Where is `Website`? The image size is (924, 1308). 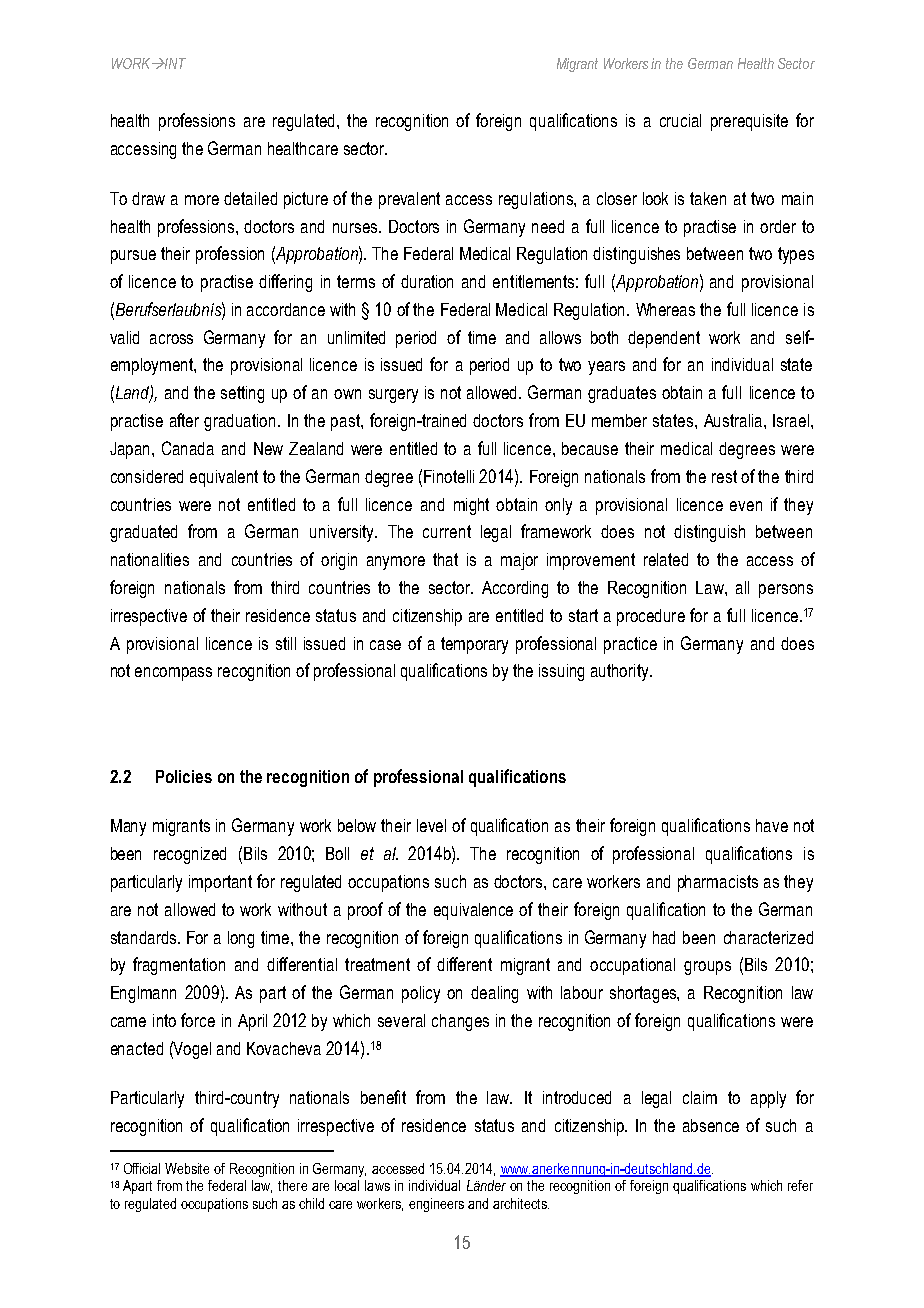 Website is located at coordinates (187, 1168).
